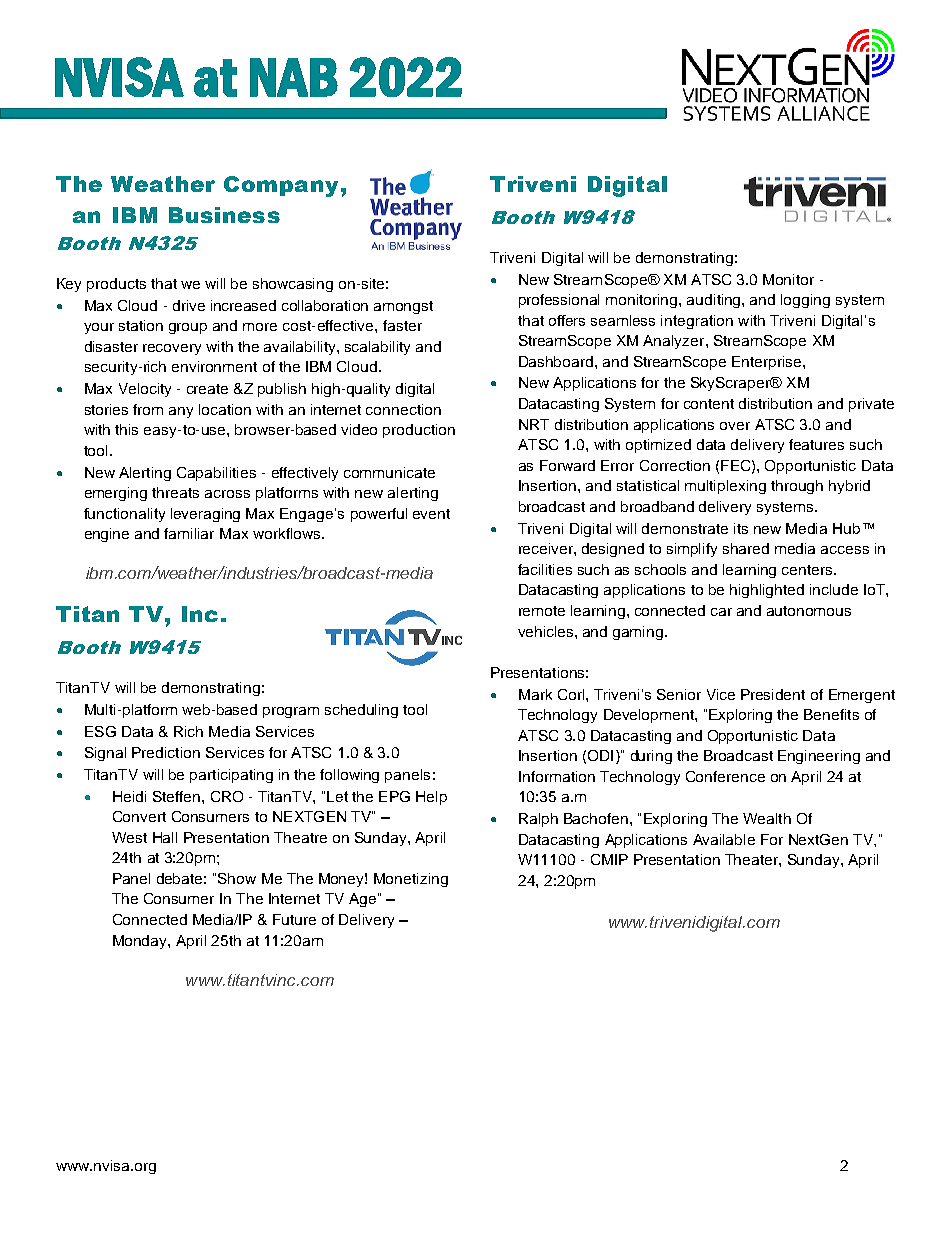 The image size is (952, 1233). Describe the element at coordinates (715, 301) in the page. I see `auditing` at that location.
